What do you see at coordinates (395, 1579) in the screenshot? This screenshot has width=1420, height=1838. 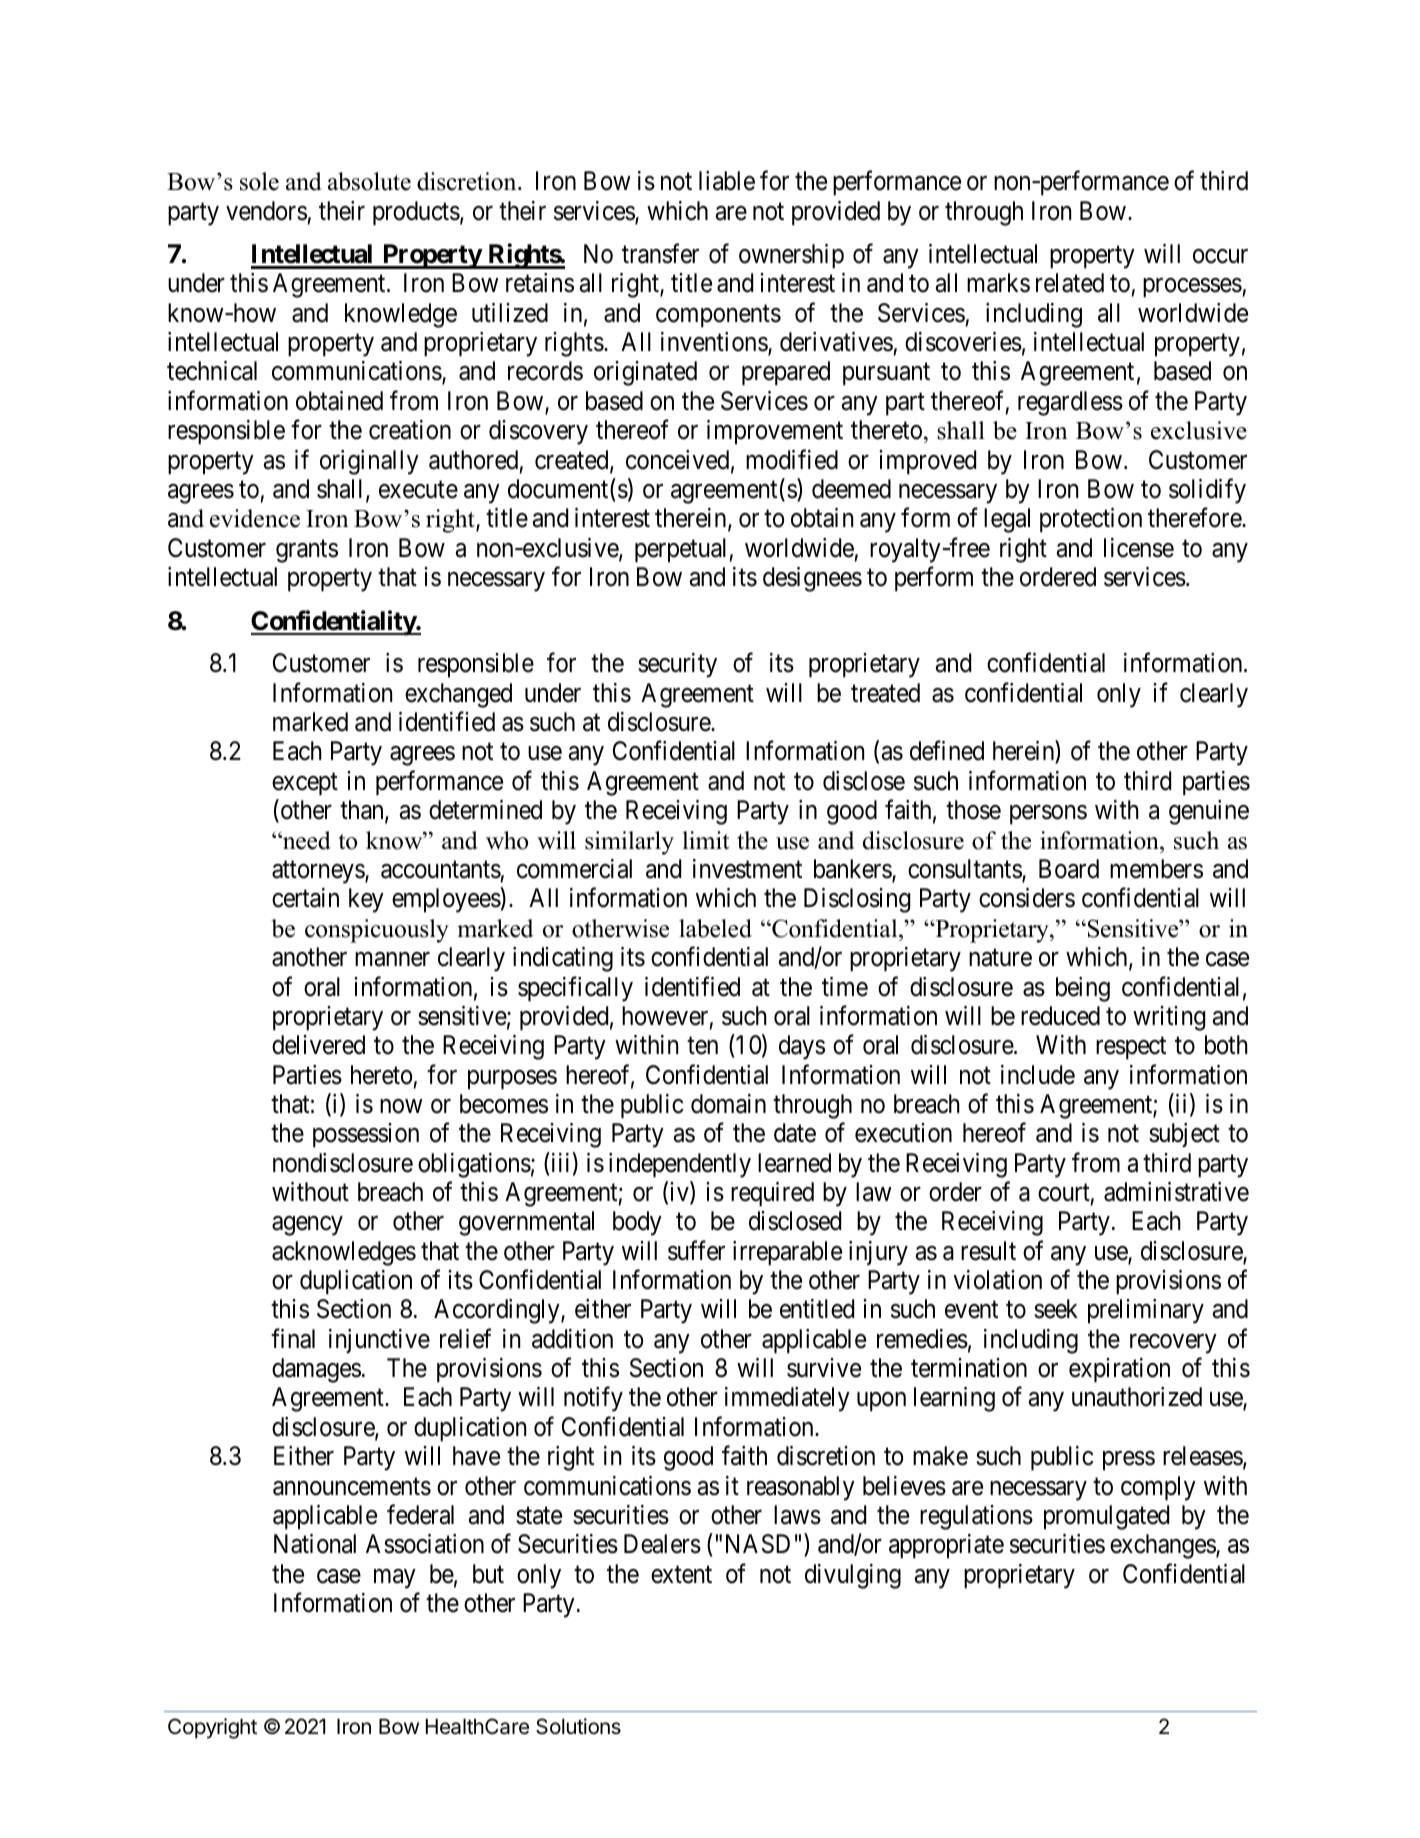 I see `may` at bounding box center [395, 1579].
